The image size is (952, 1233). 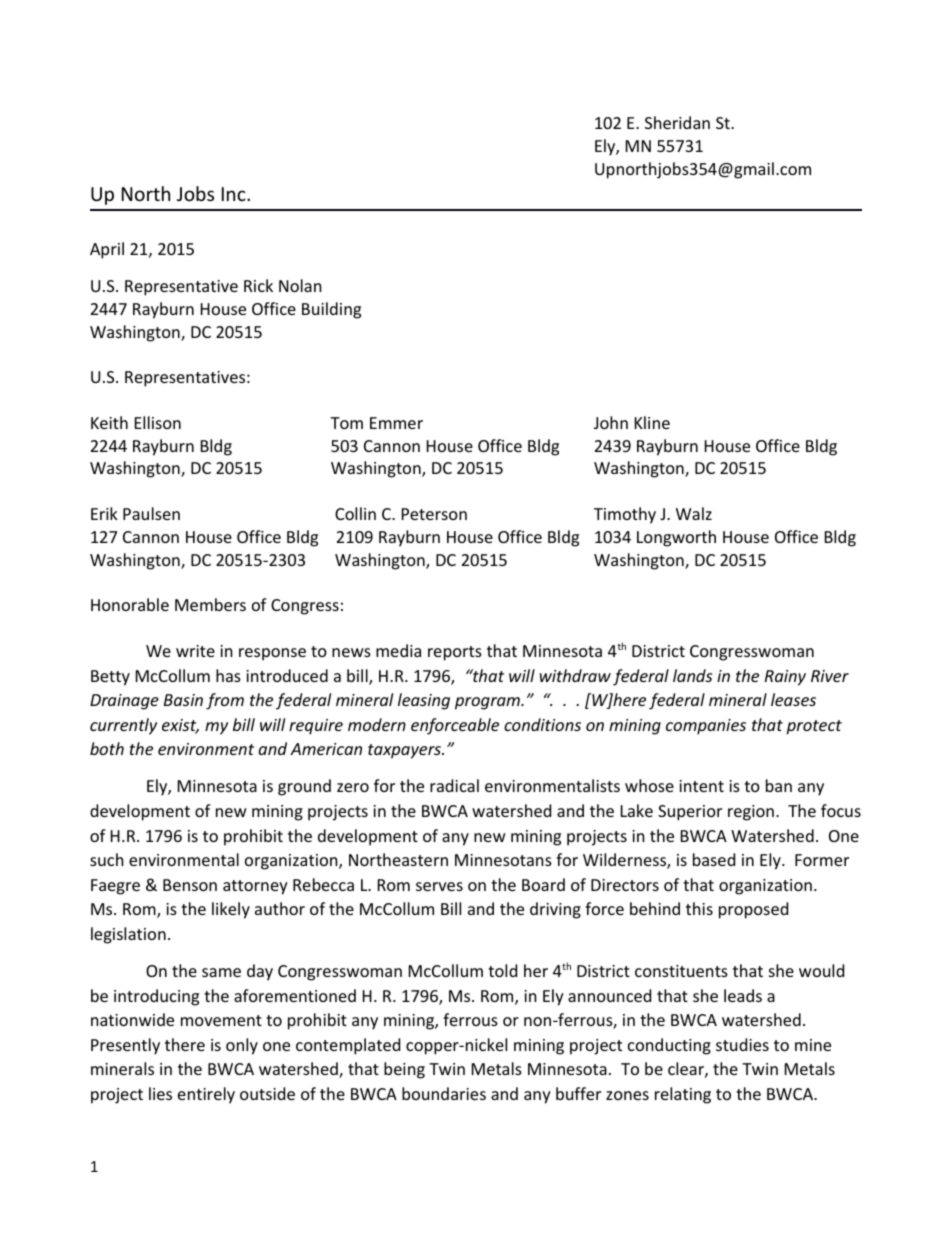 I want to click on radical, so click(x=454, y=785).
